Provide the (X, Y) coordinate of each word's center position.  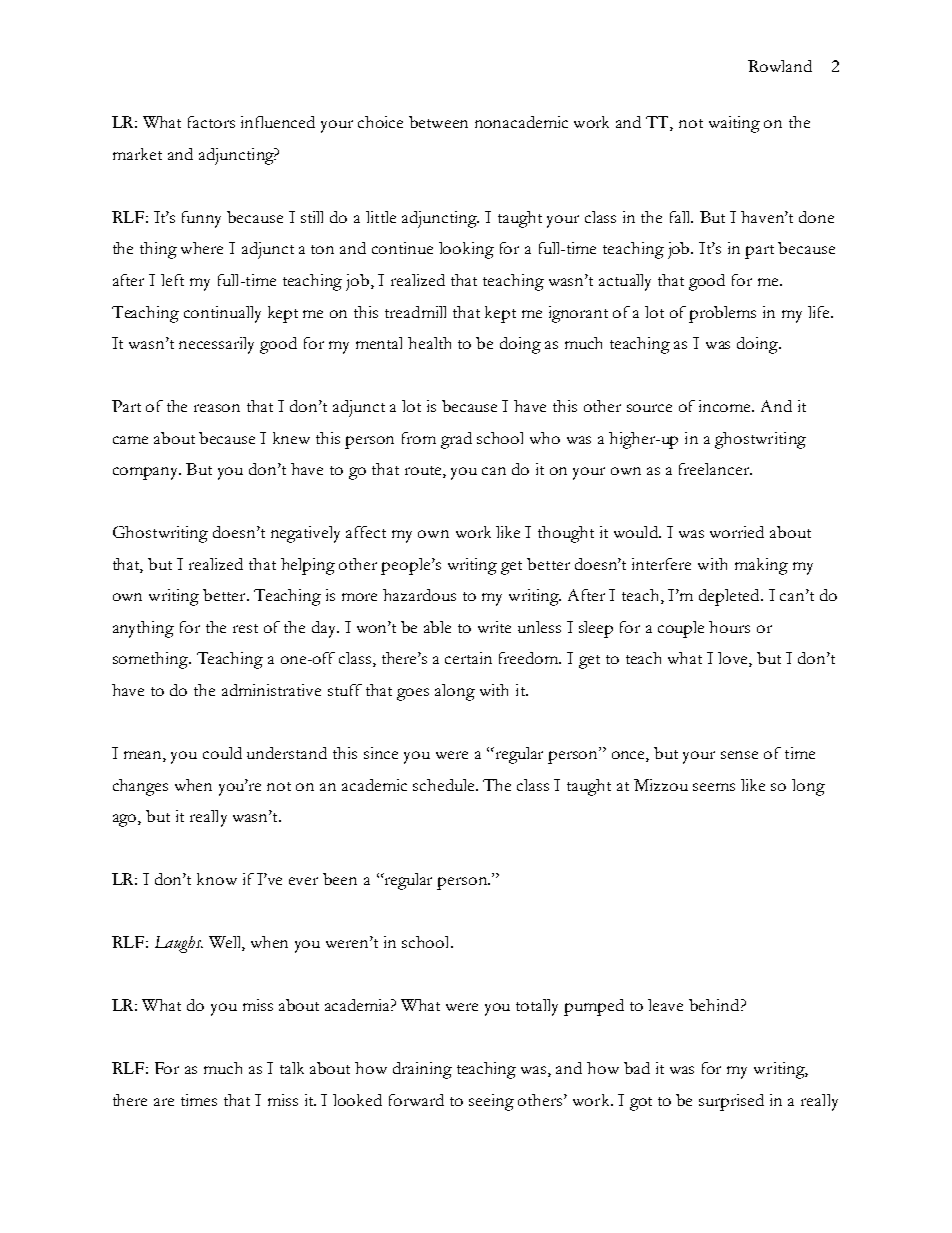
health (429, 343)
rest (245, 628)
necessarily (216, 345)
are (164, 1102)
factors (211, 122)
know (217, 879)
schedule (445, 785)
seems (714, 787)
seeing (491, 1102)
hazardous (419, 595)
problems (722, 314)
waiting (734, 124)
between (438, 122)
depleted (730, 597)
